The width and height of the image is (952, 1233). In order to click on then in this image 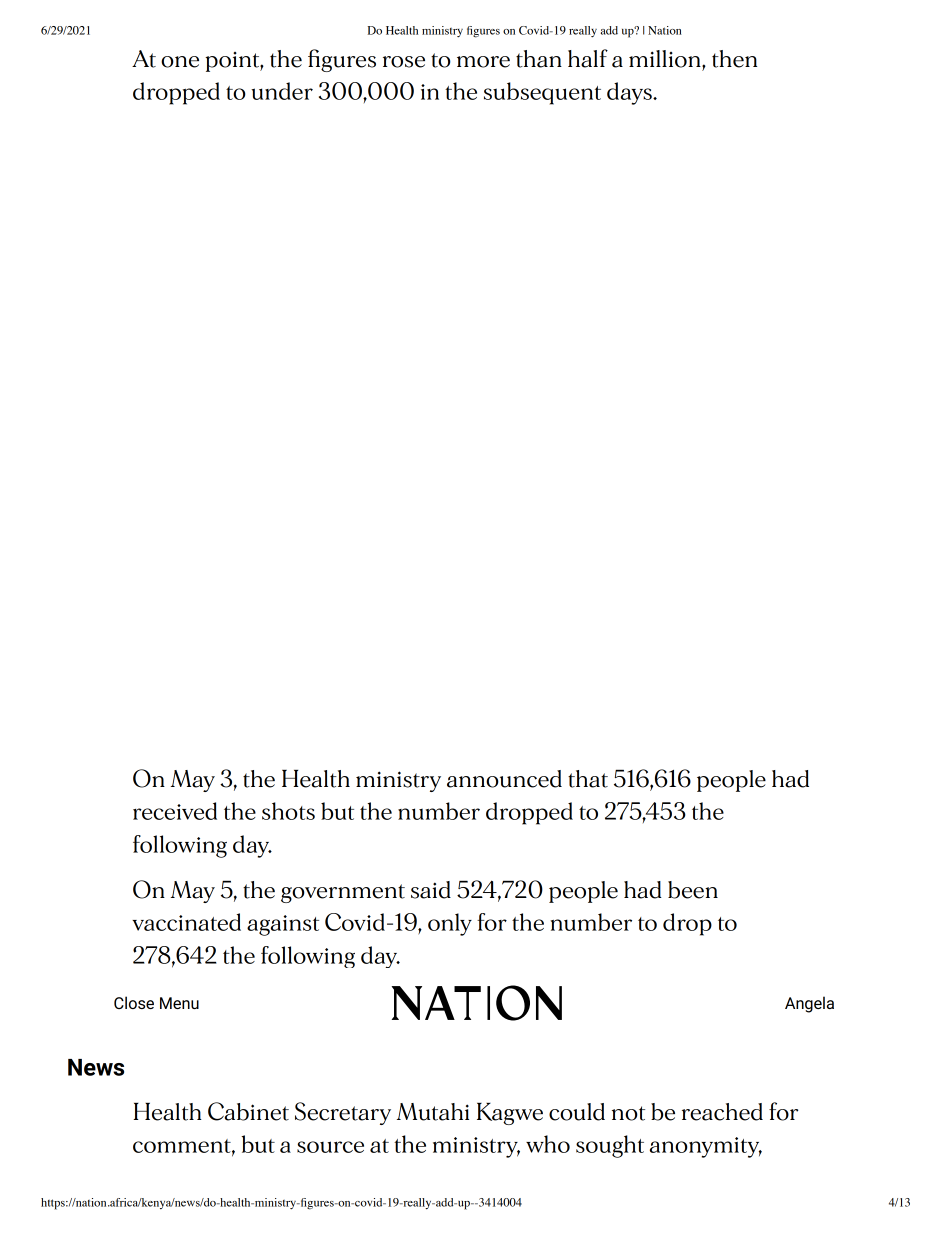, I will do `click(734, 59)`.
